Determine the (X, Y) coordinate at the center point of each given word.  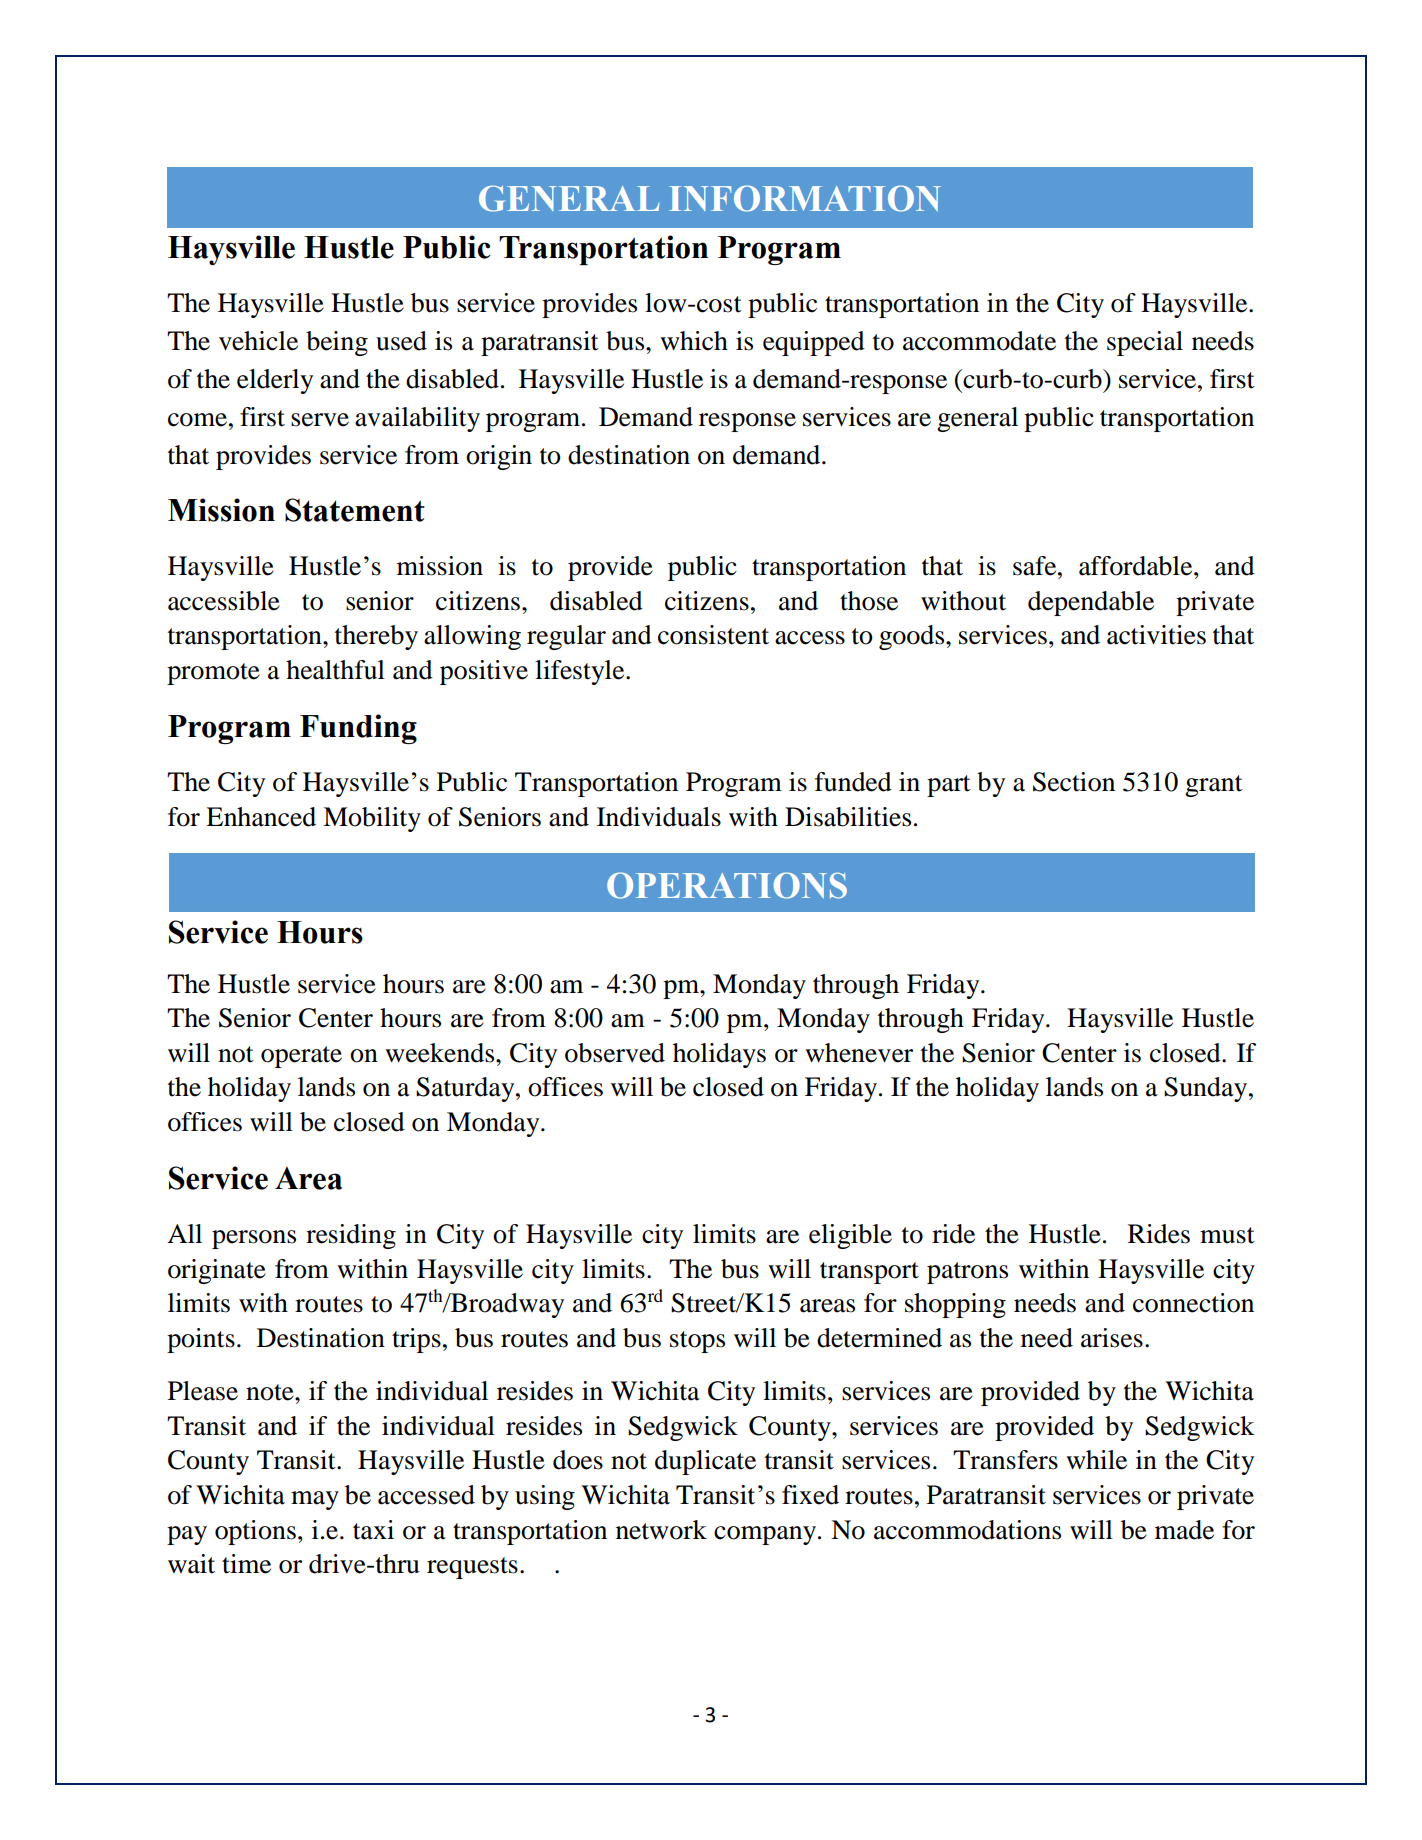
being (337, 343)
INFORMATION (805, 198)
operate (301, 1057)
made (1184, 1530)
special (1145, 343)
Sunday (1207, 1089)
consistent (713, 635)
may (315, 1500)
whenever (859, 1053)
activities (1156, 635)
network (661, 1530)
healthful (335, 670)
